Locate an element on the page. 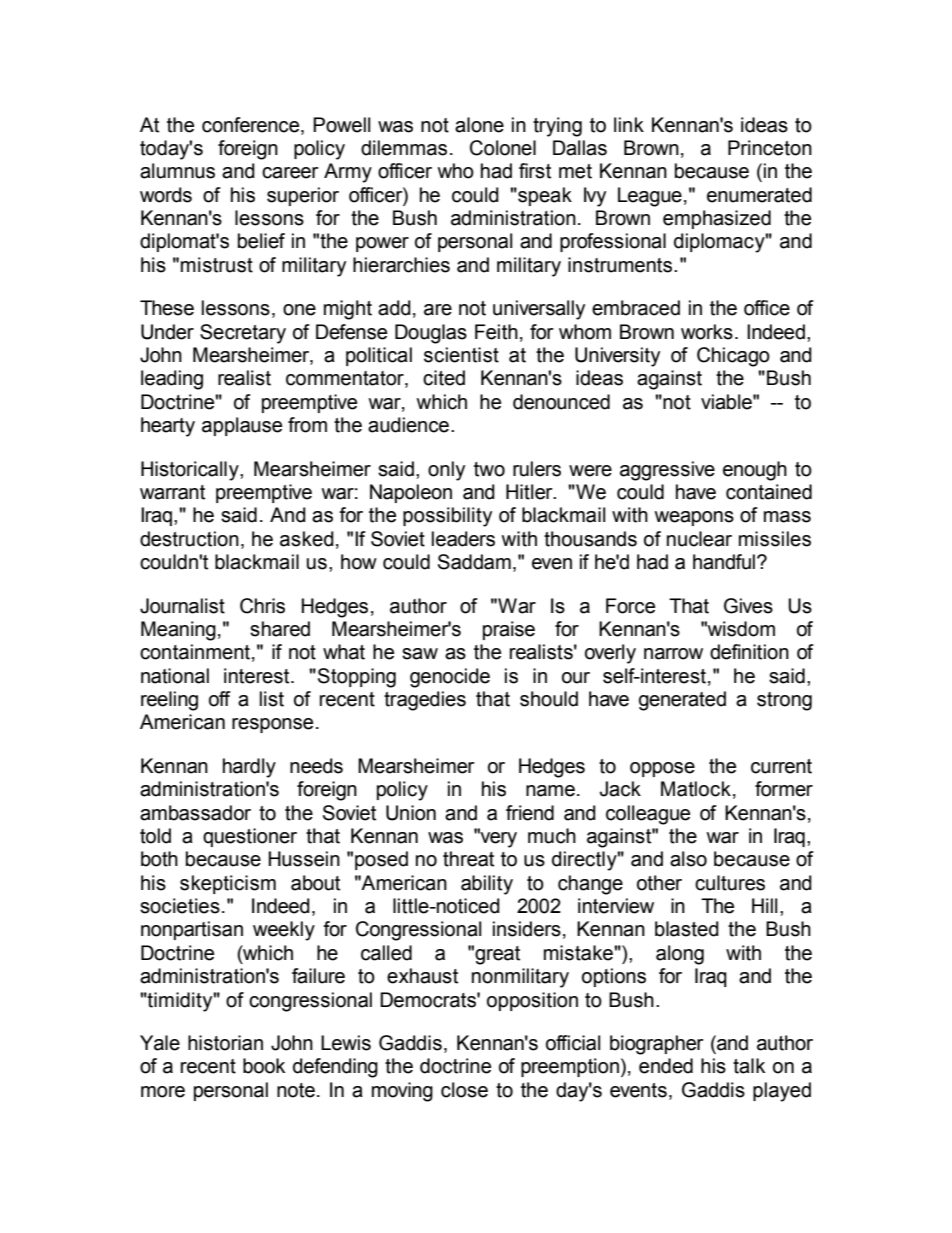  conference is located at coordinates (252, 125).
